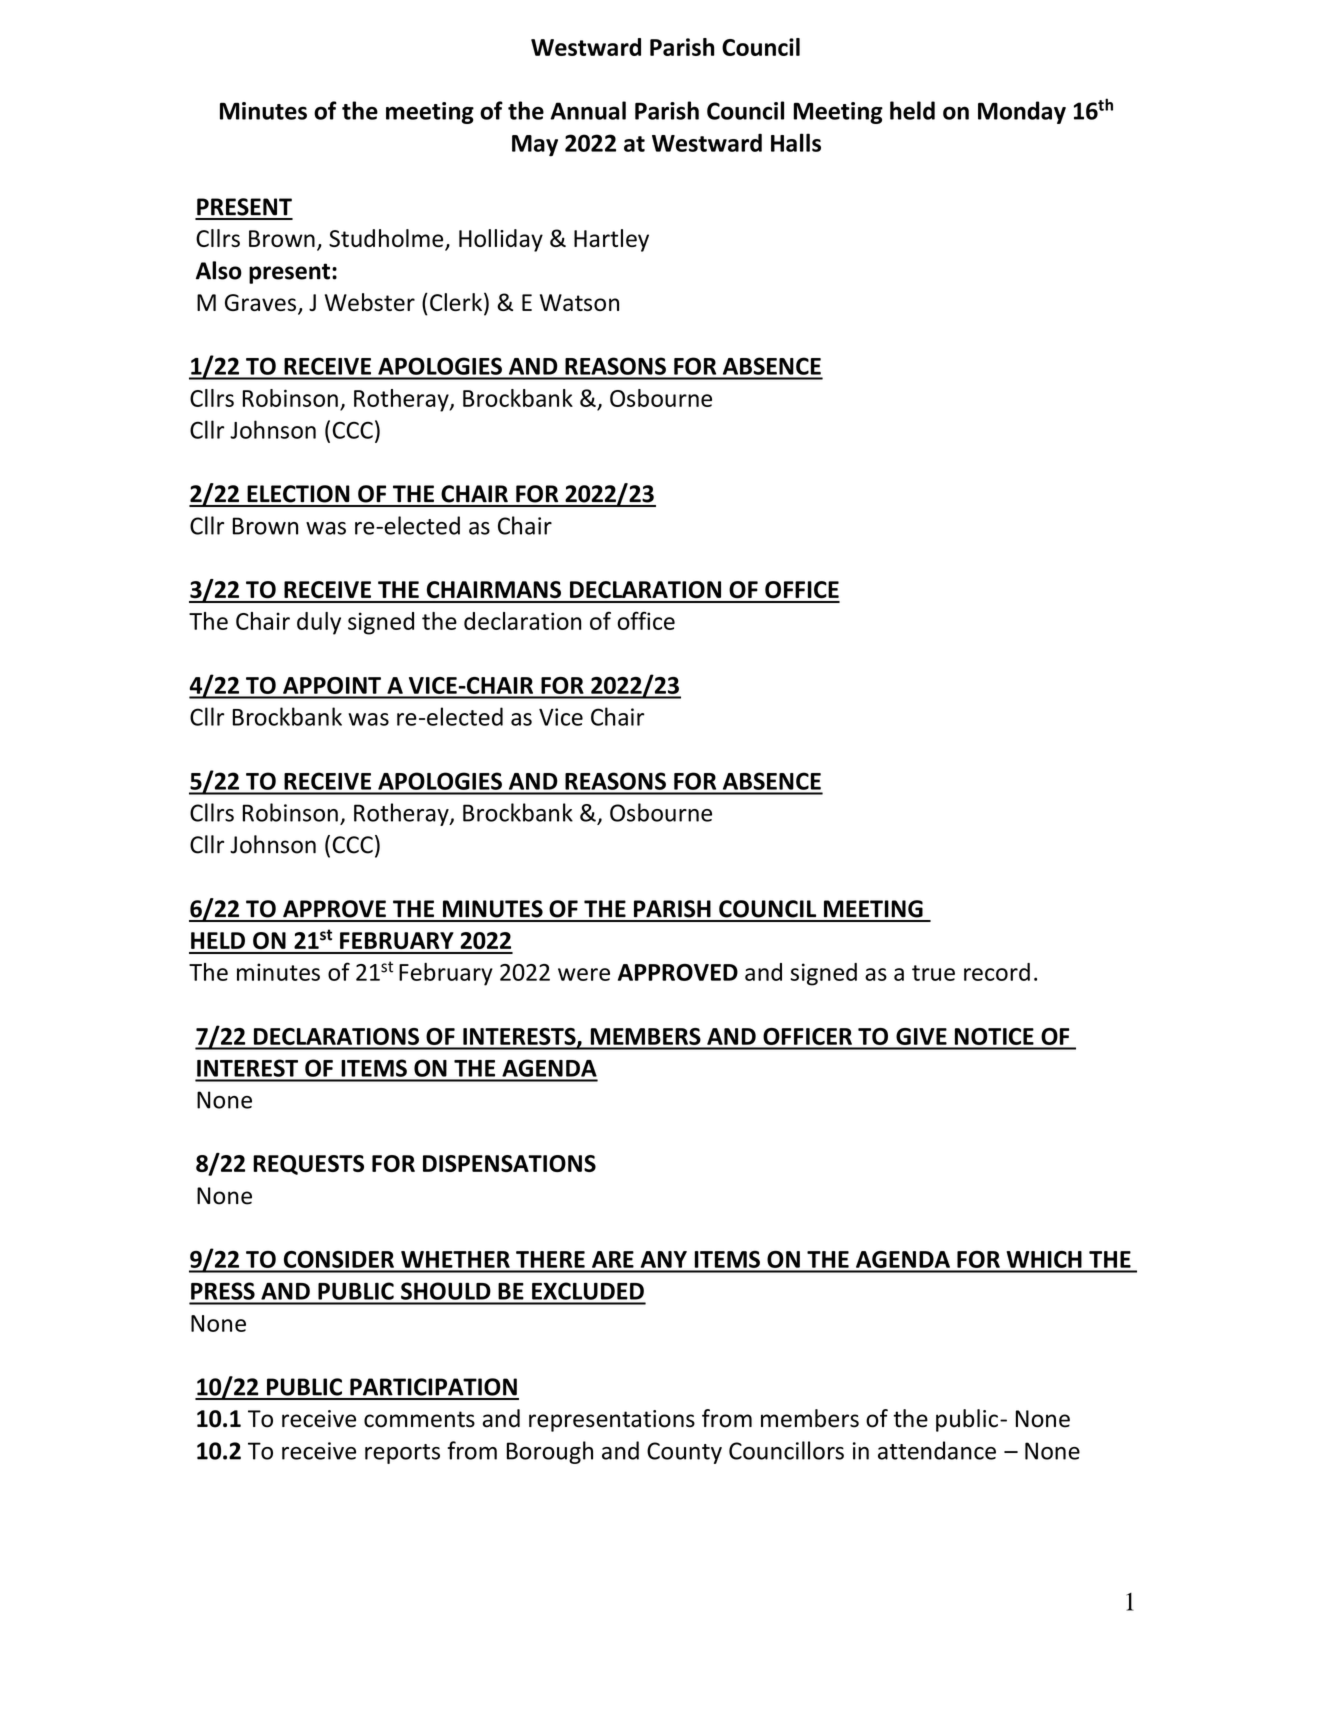 The height and width of the screenshot is (1724, 1332). I want to click on Also, so click(219, 270).
